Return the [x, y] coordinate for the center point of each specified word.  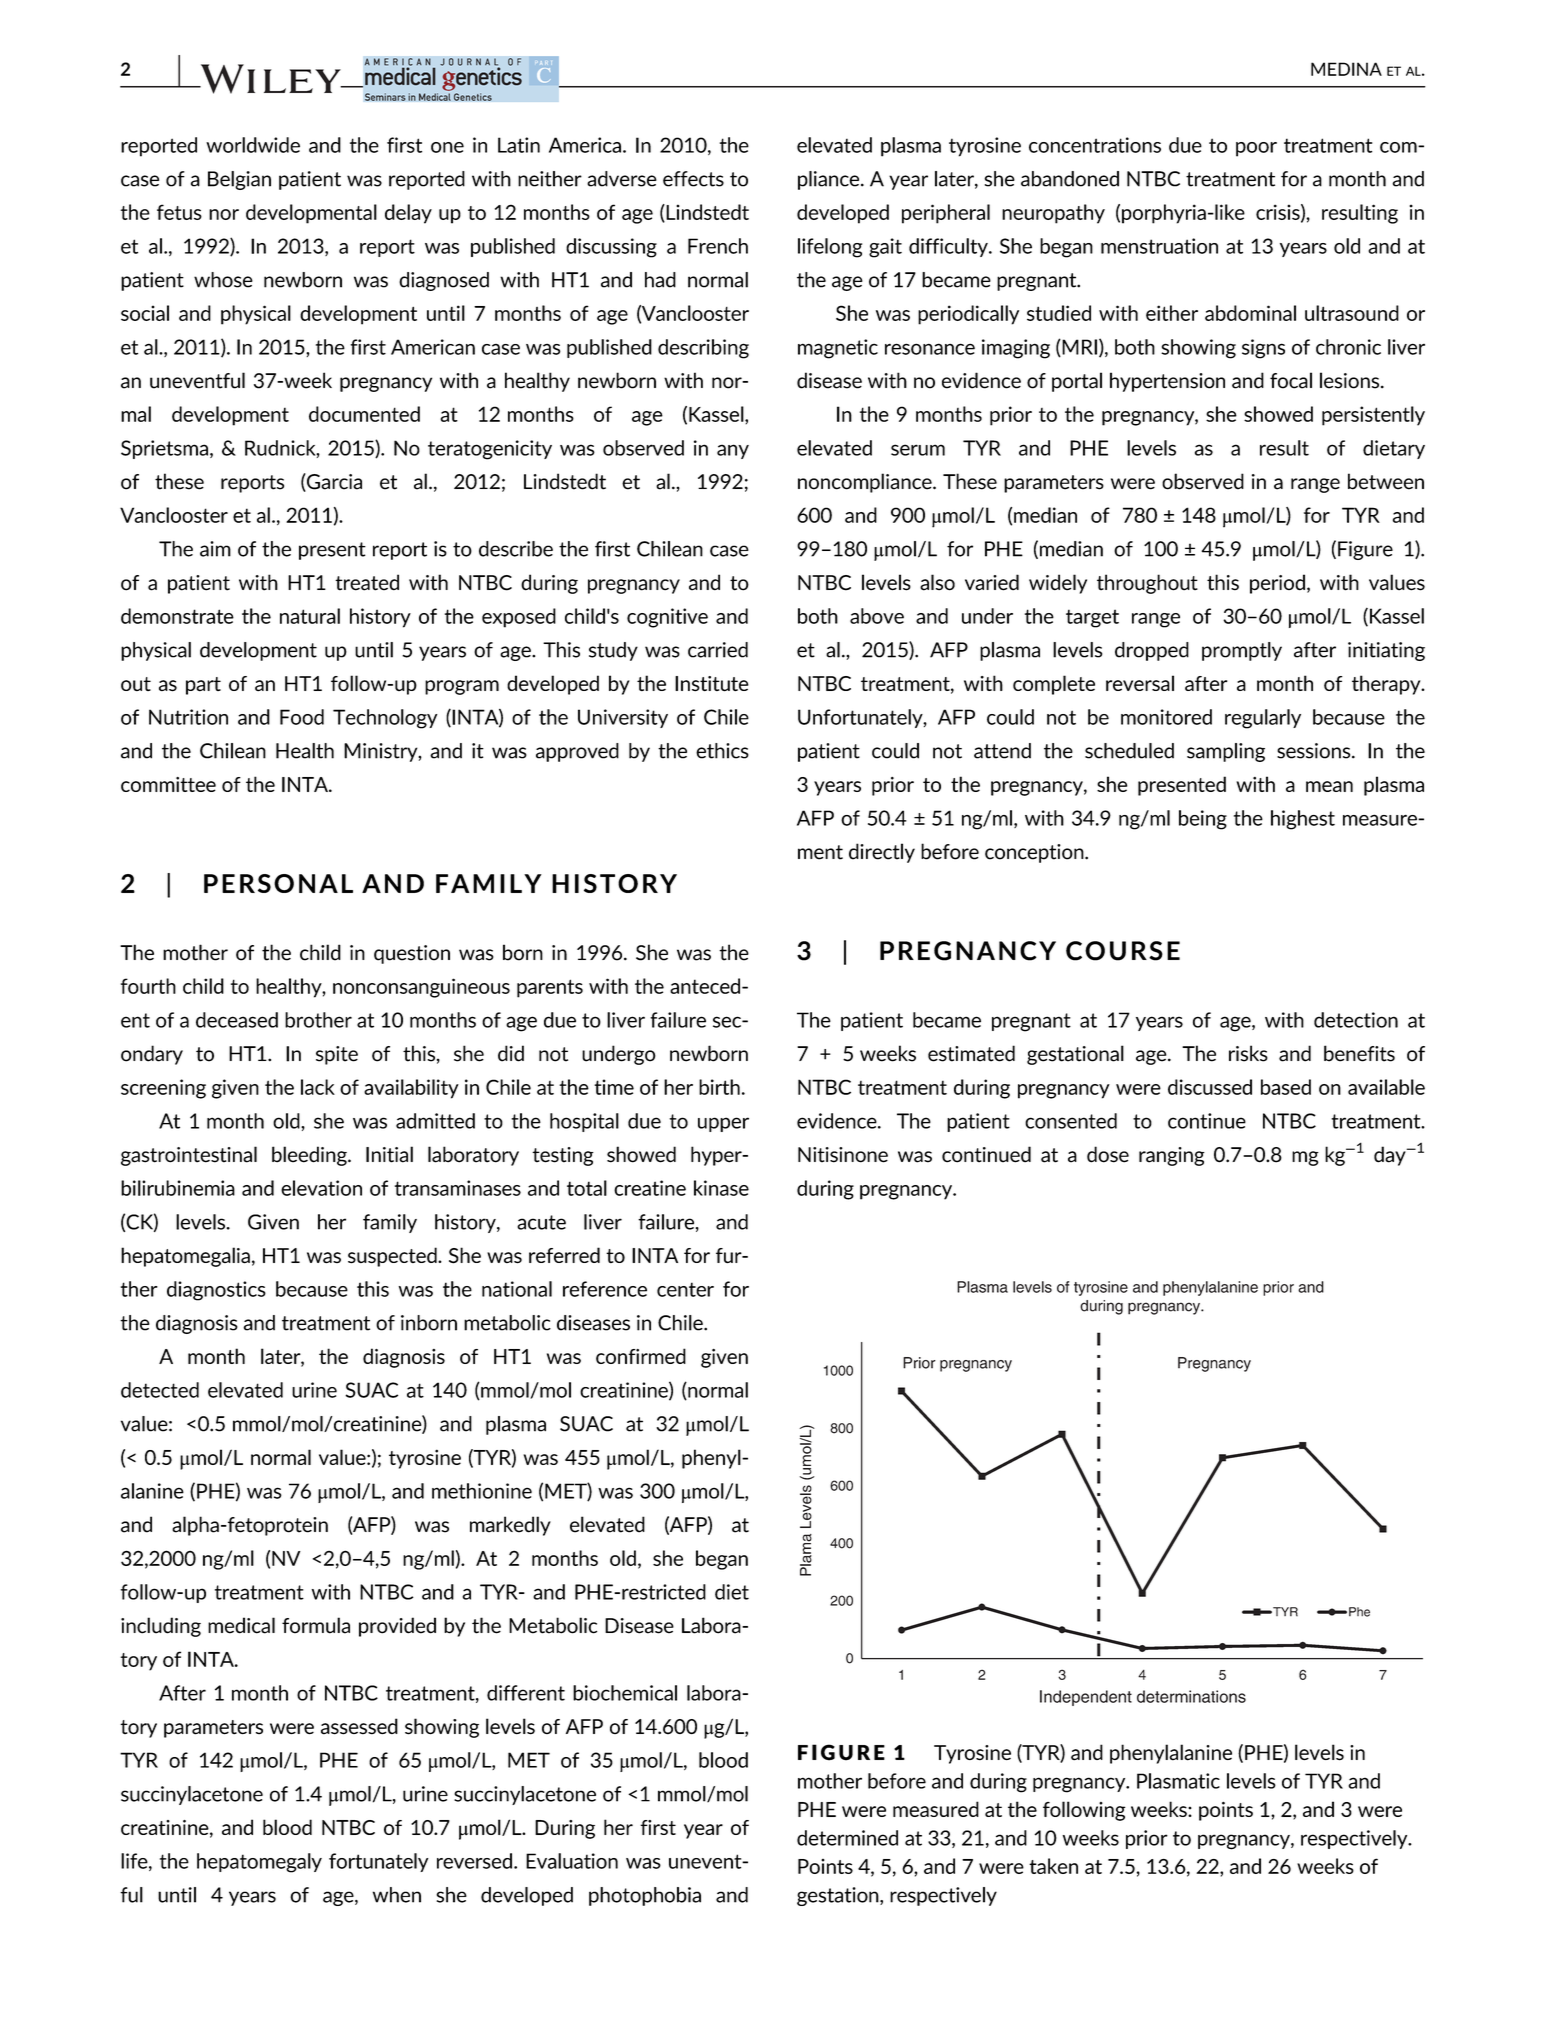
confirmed [641, 1356]
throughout [1147, 584]
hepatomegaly [259, 1863]
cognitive [667, 618]
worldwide [253, 145]
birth [719, 1087]
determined [847, 1838]
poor [1256, 149]
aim [215, 549]
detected [160, 1390]
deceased [237, 1020]
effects [693, 179]
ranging [1172, 1156]
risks [1248, 1053]
